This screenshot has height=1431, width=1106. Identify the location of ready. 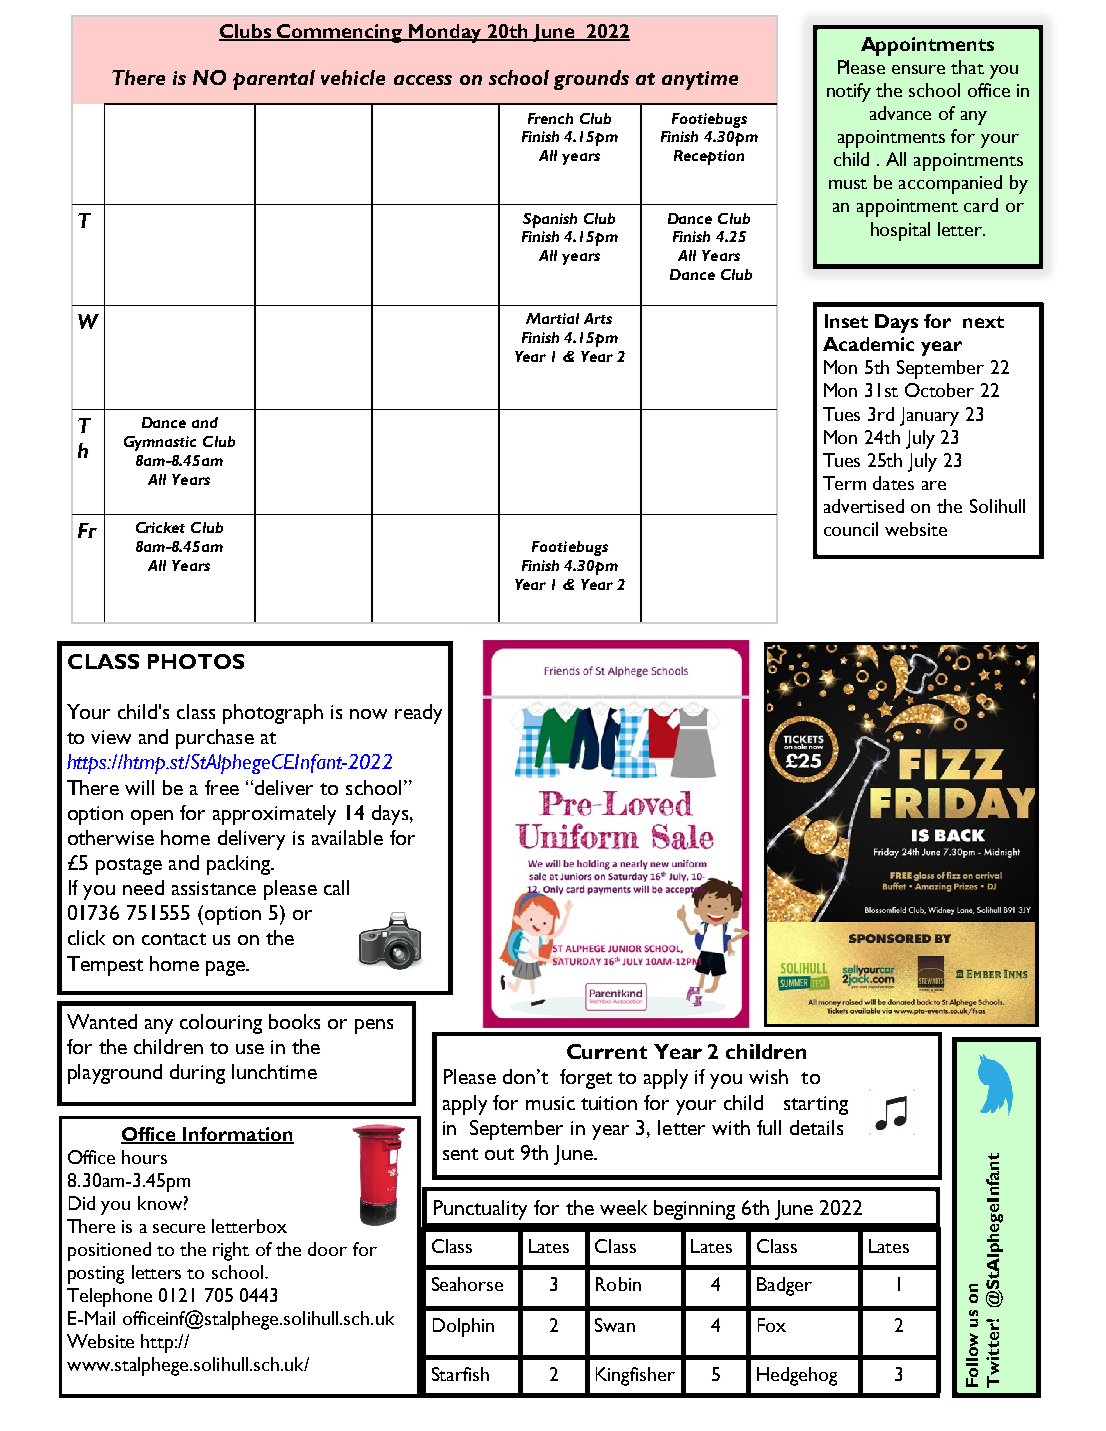
(418, 714).
